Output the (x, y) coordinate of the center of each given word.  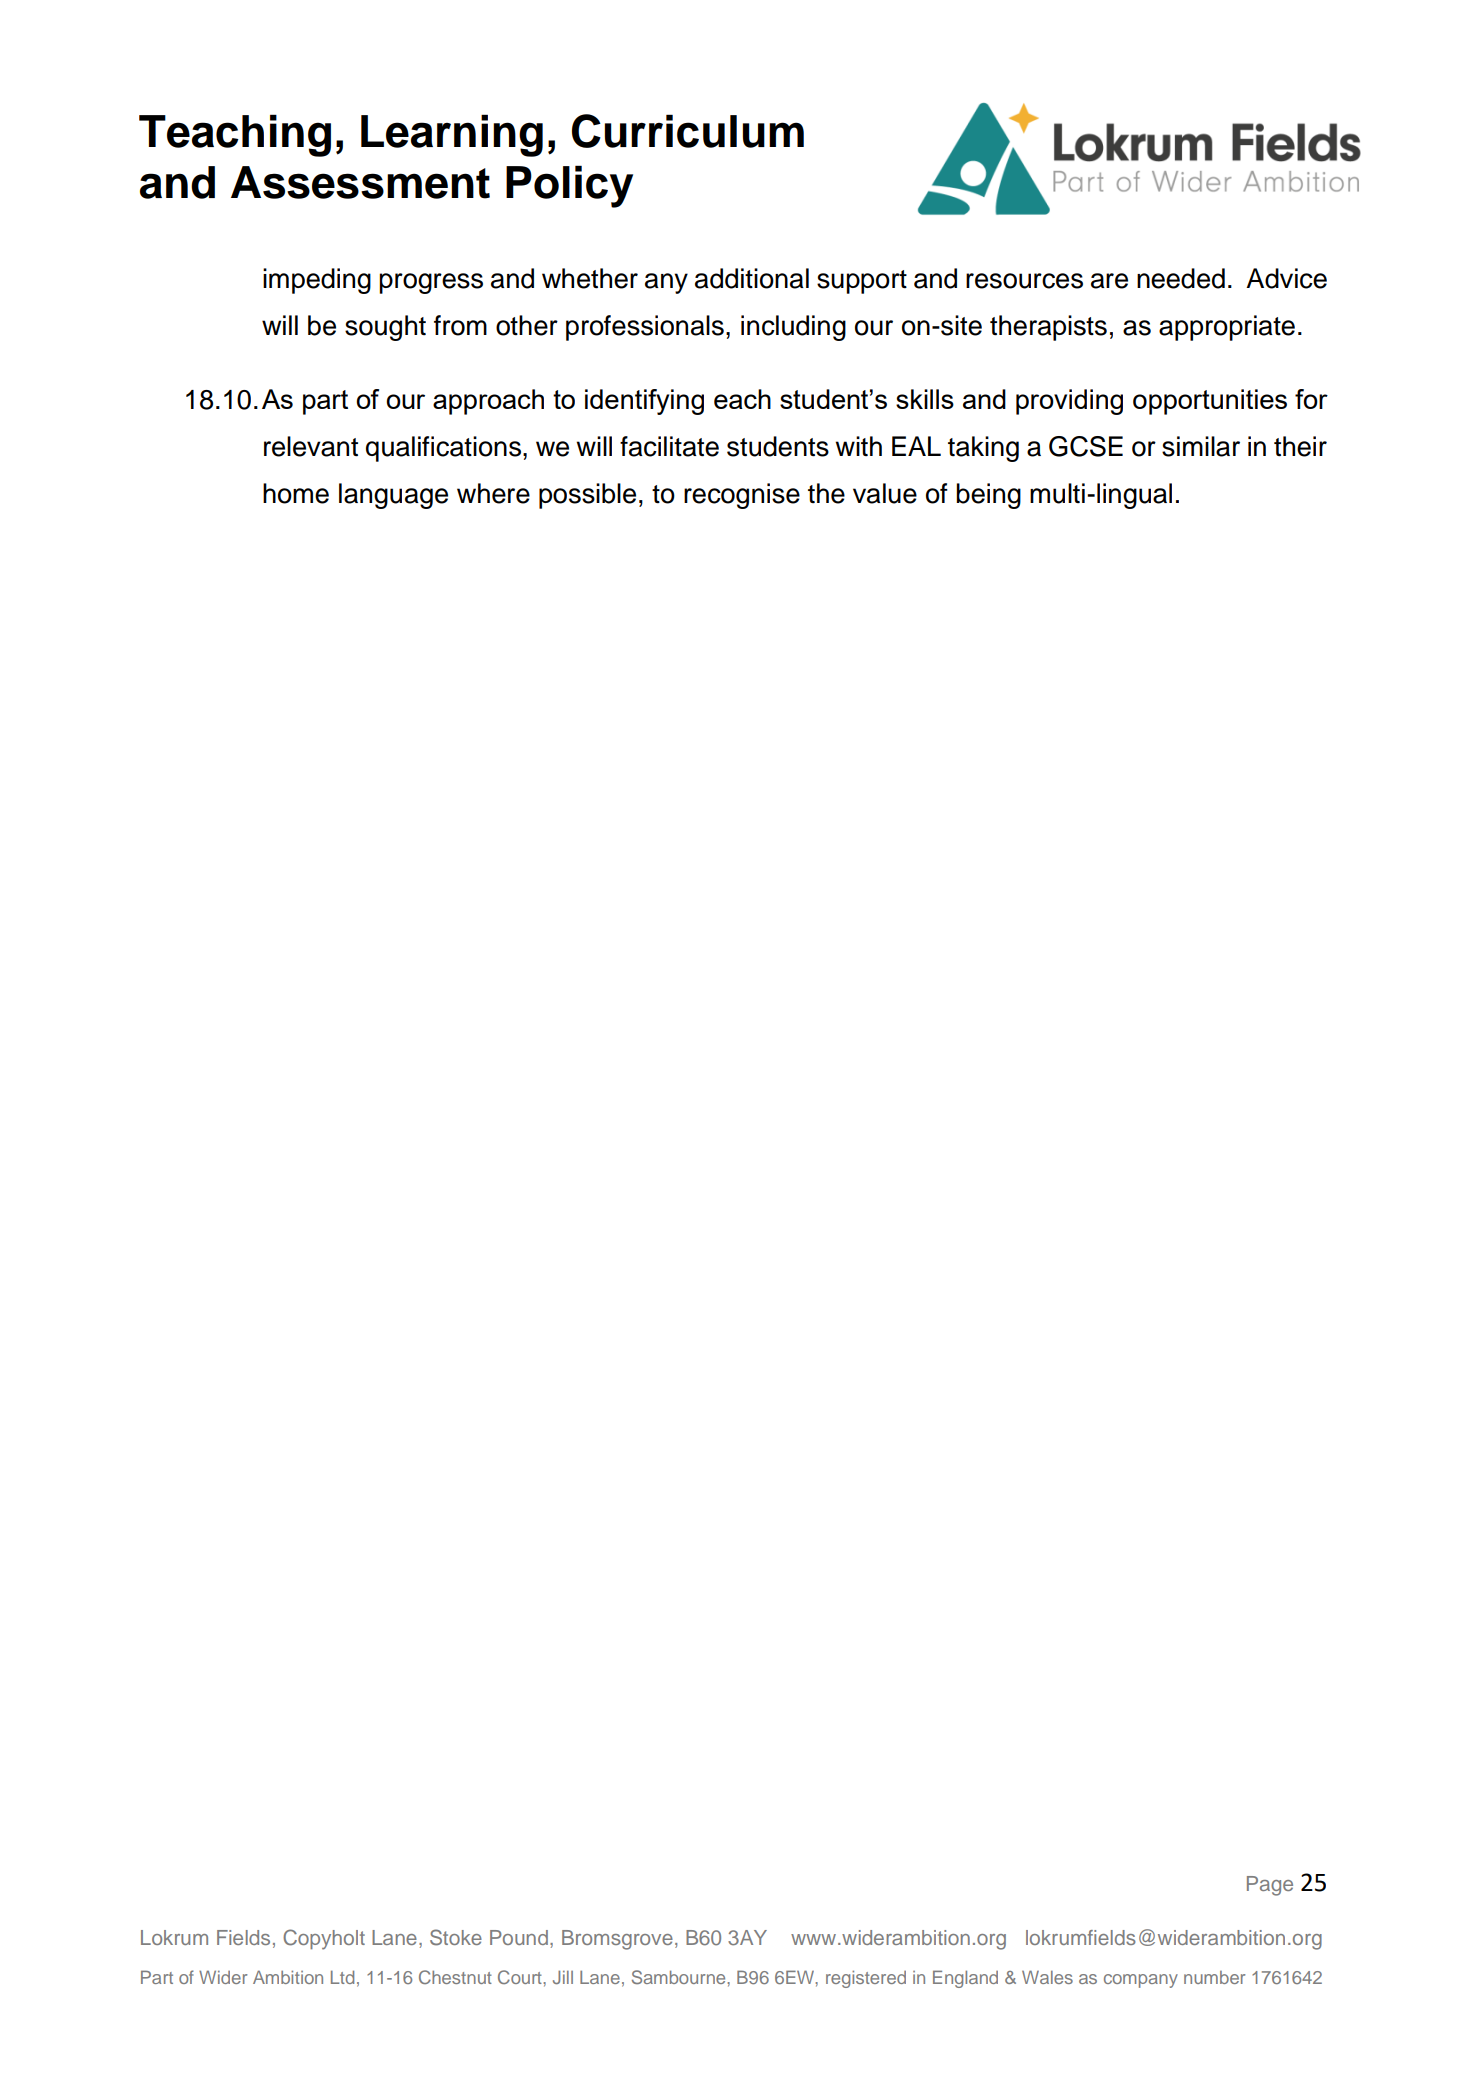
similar (1201, 446)
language (393, 496)
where (493, 493)
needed (1181, 278)
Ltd (342, 1977)
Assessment (360, 182)
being (988, 496)
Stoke (456, 1937)
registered (866, 1979)
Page (1270, 1886)
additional (752, 278)
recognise (742, 496)
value (885, 493)
